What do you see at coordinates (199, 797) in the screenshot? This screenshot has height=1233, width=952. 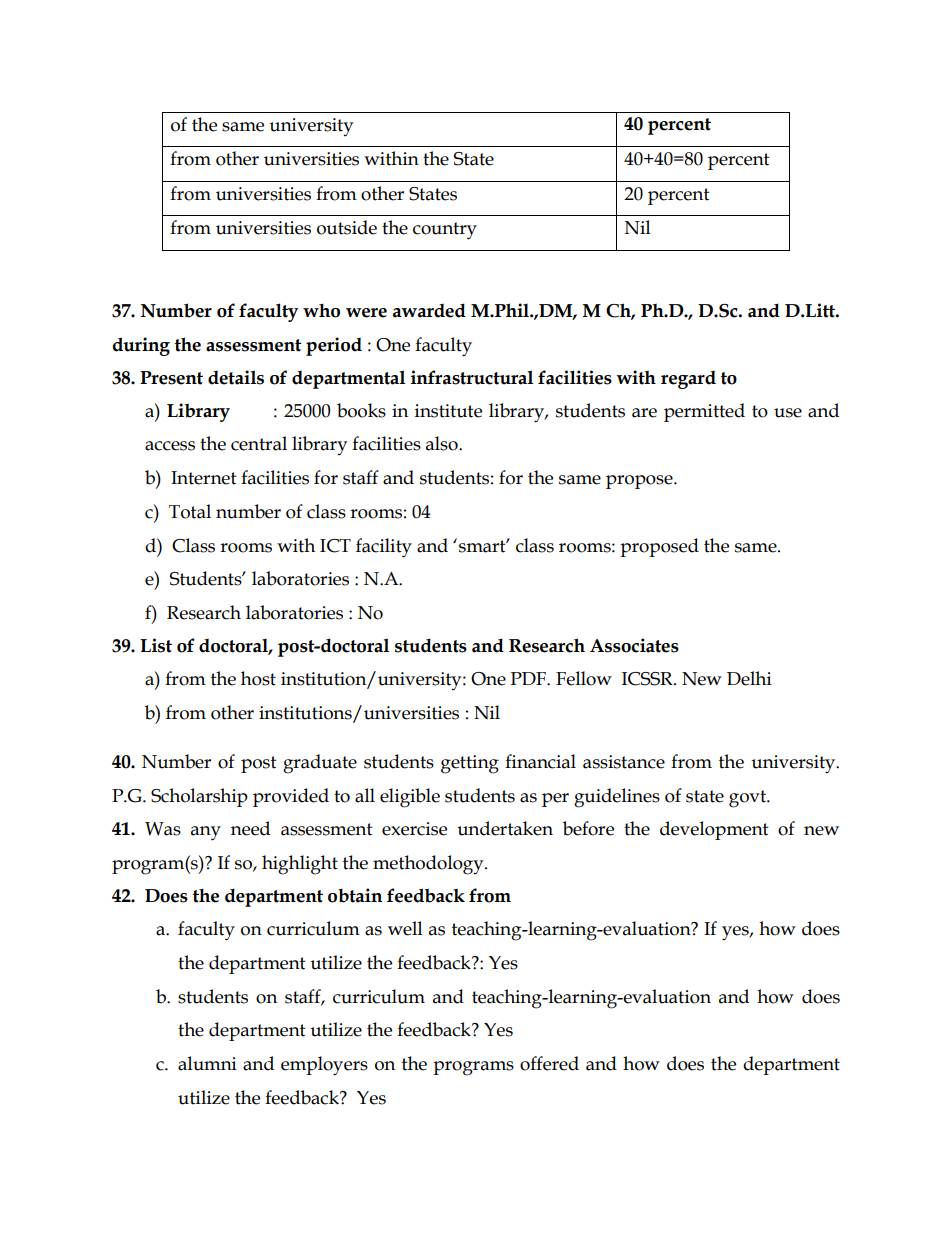 I see `Scholarship` at bounding box center [199, 797].
